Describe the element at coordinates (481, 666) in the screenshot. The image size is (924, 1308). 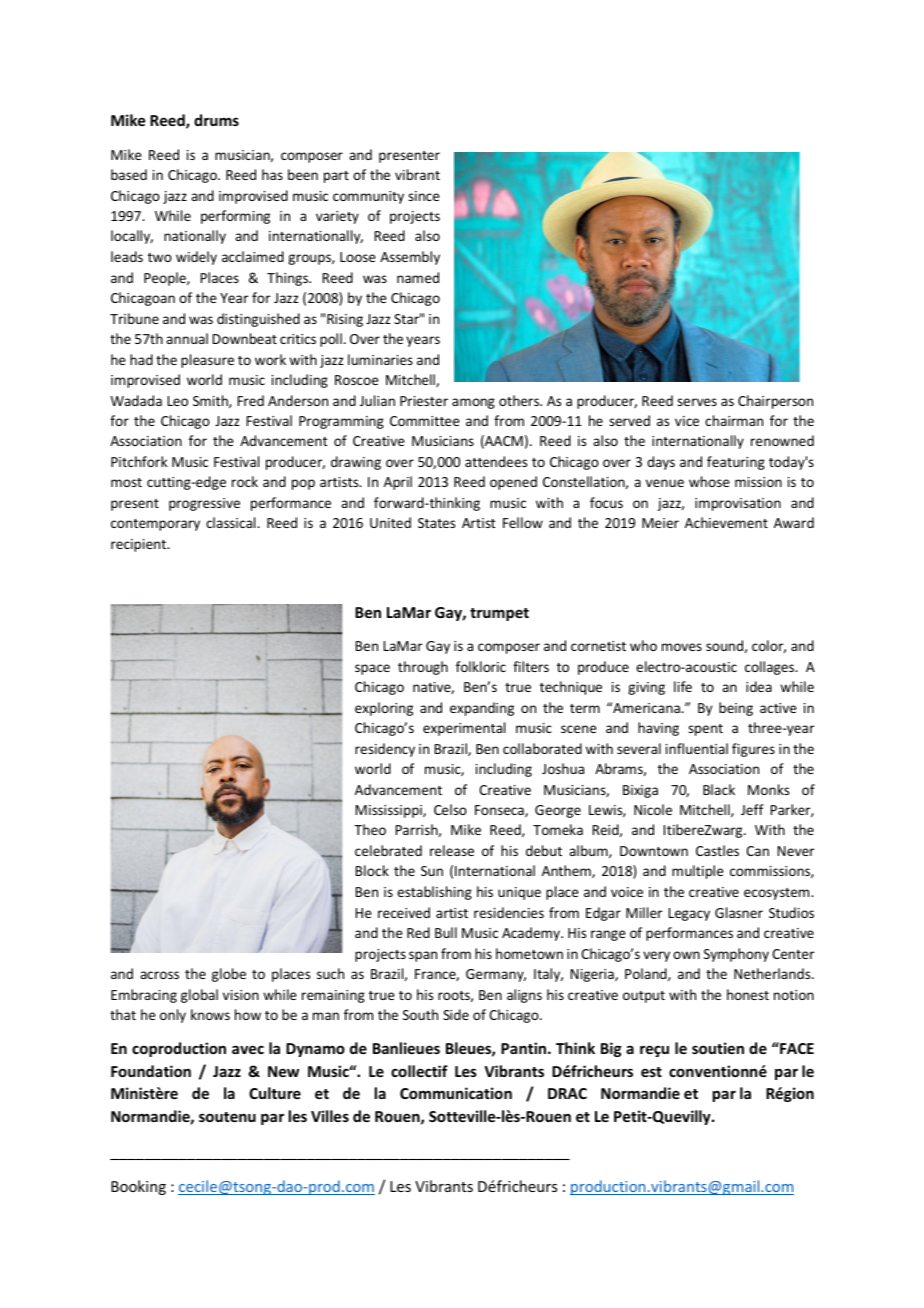
I see `folkloric` at that location.
